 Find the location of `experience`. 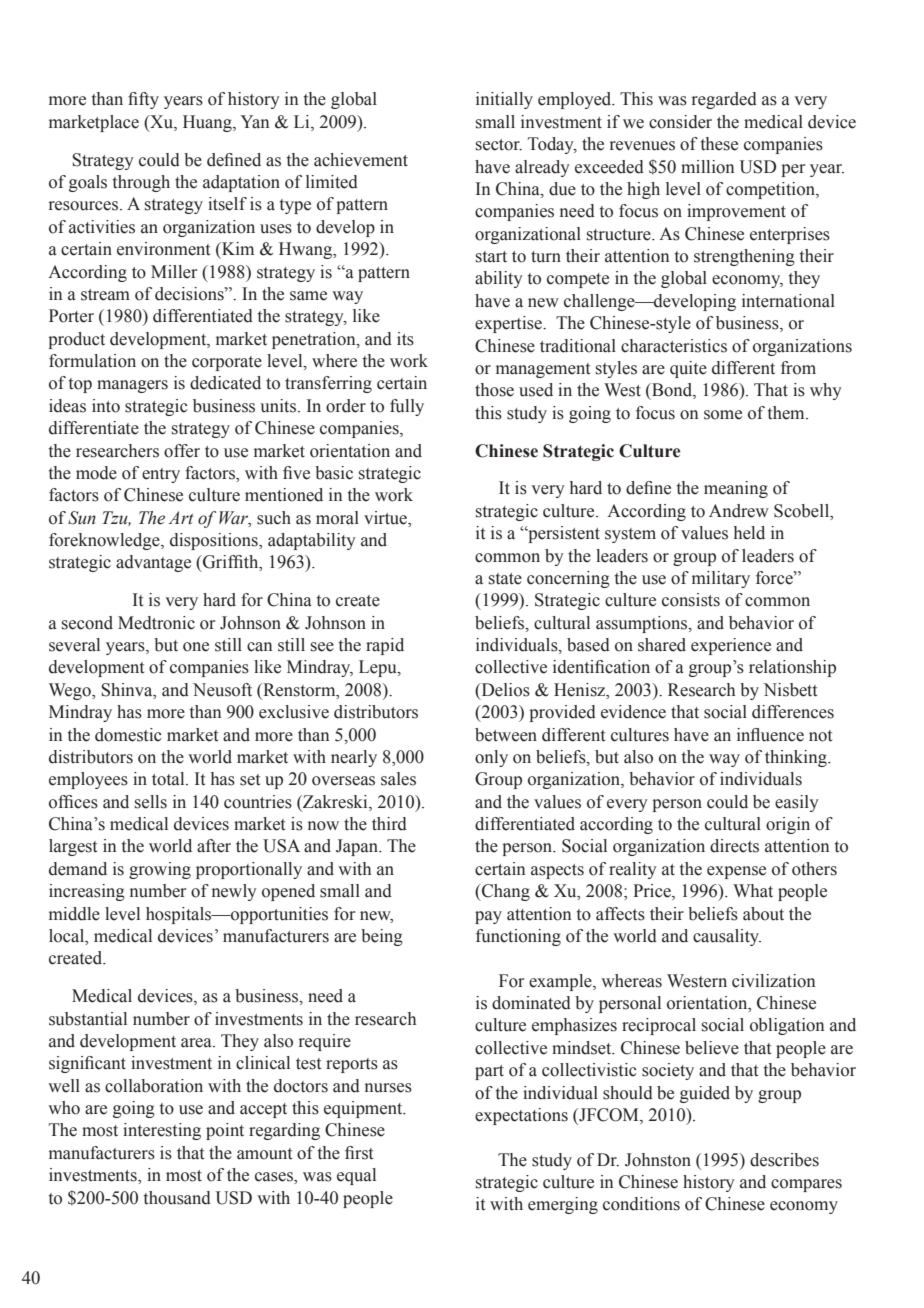

experience is located at coordinates (731, 646).
